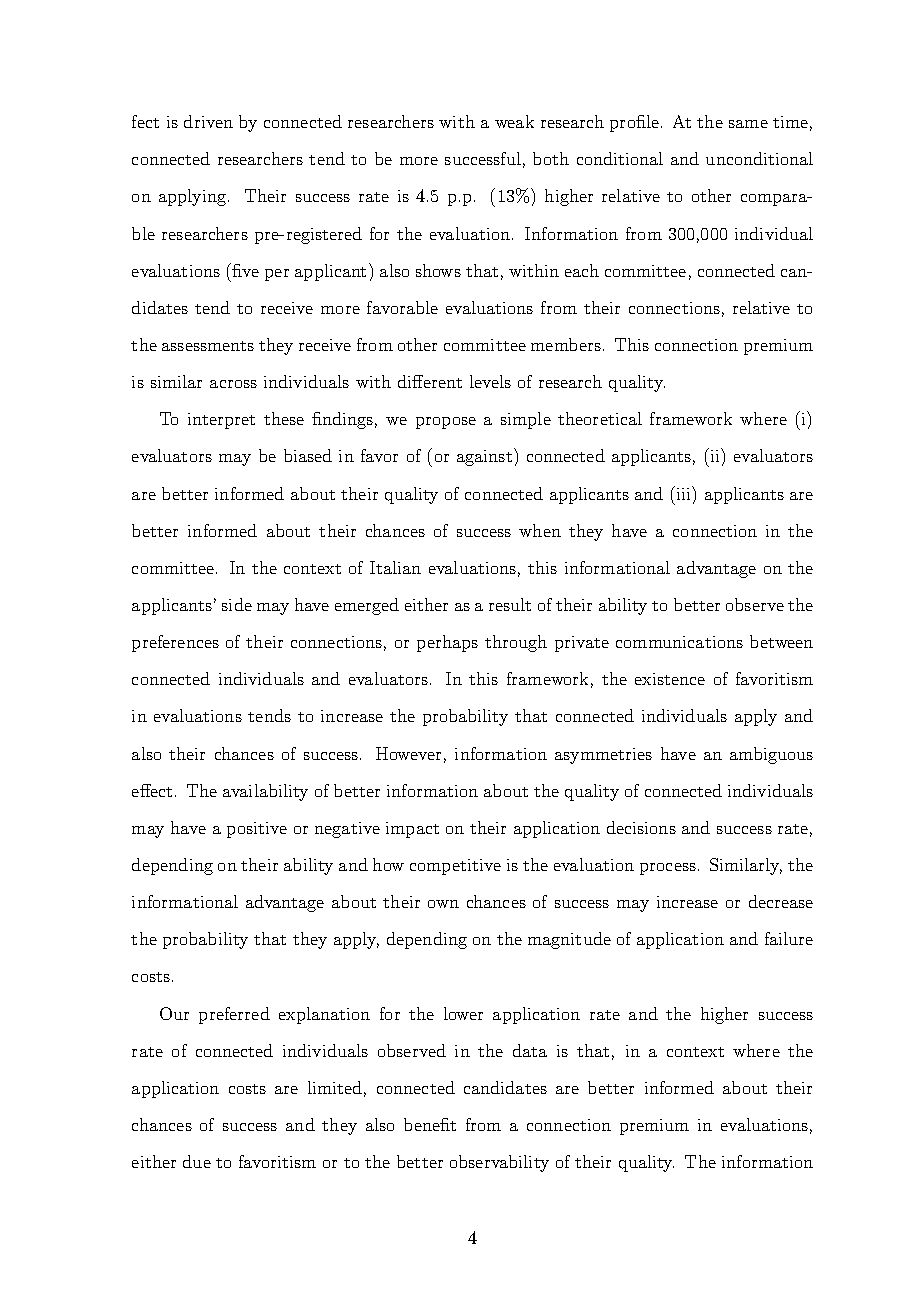  What do you see at coordinates (668, 869) in the document?
I see `process` at bounding box center [668, 869].
